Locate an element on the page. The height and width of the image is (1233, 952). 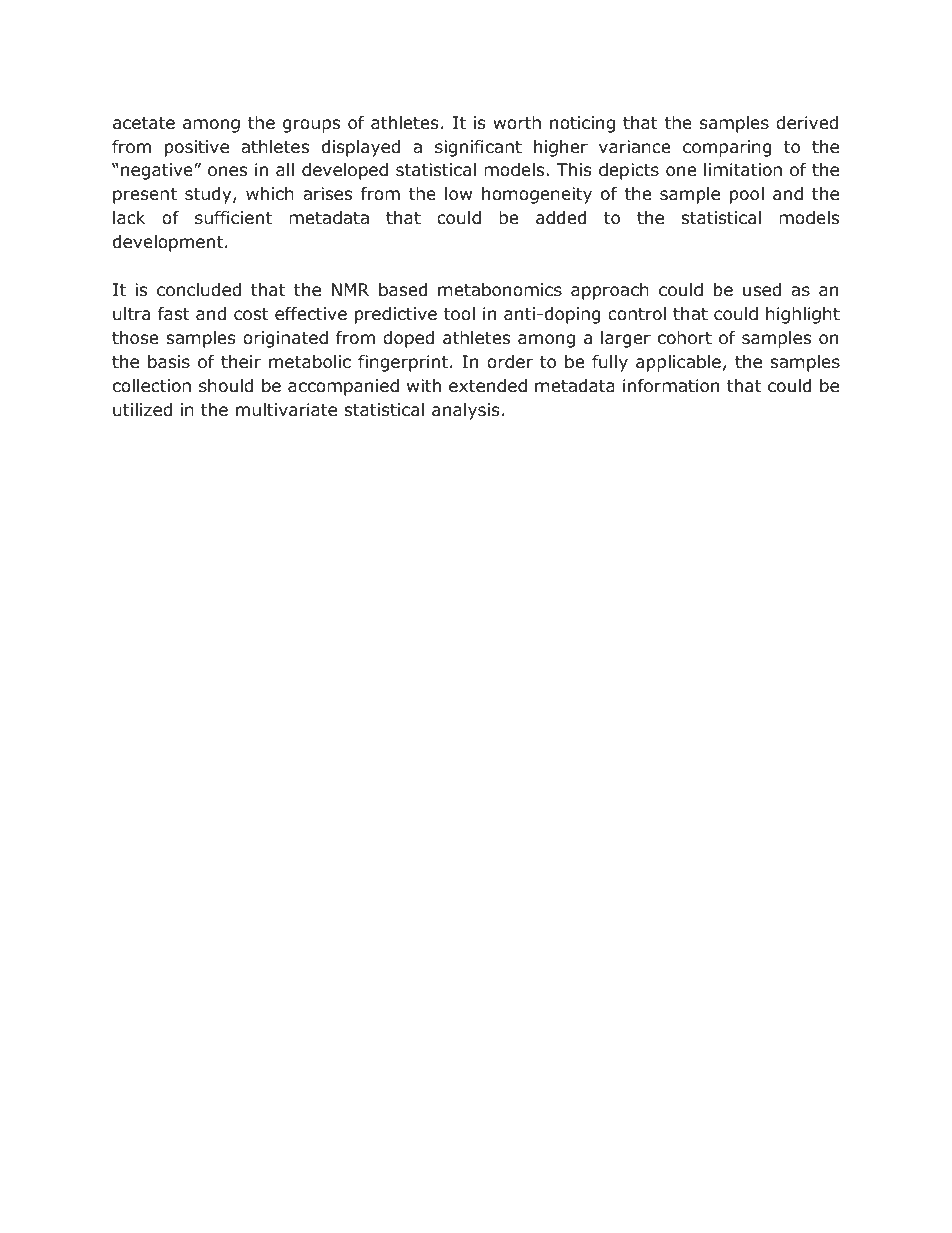
acetate is located at coordinates (144, 123).
